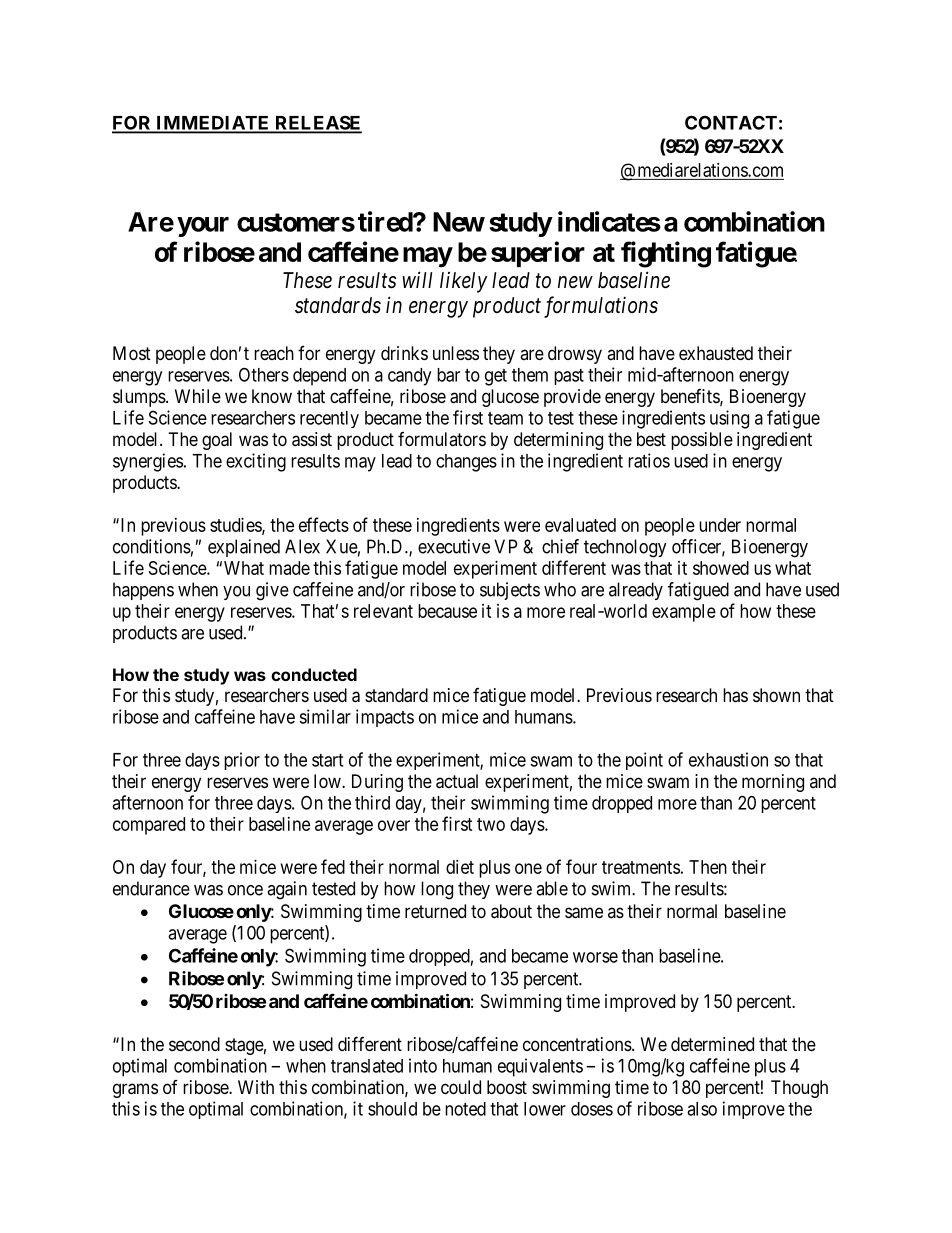 This screenshot has height=1233, width=952. I want to click on IMMEDIATE, so click(213, 124).
